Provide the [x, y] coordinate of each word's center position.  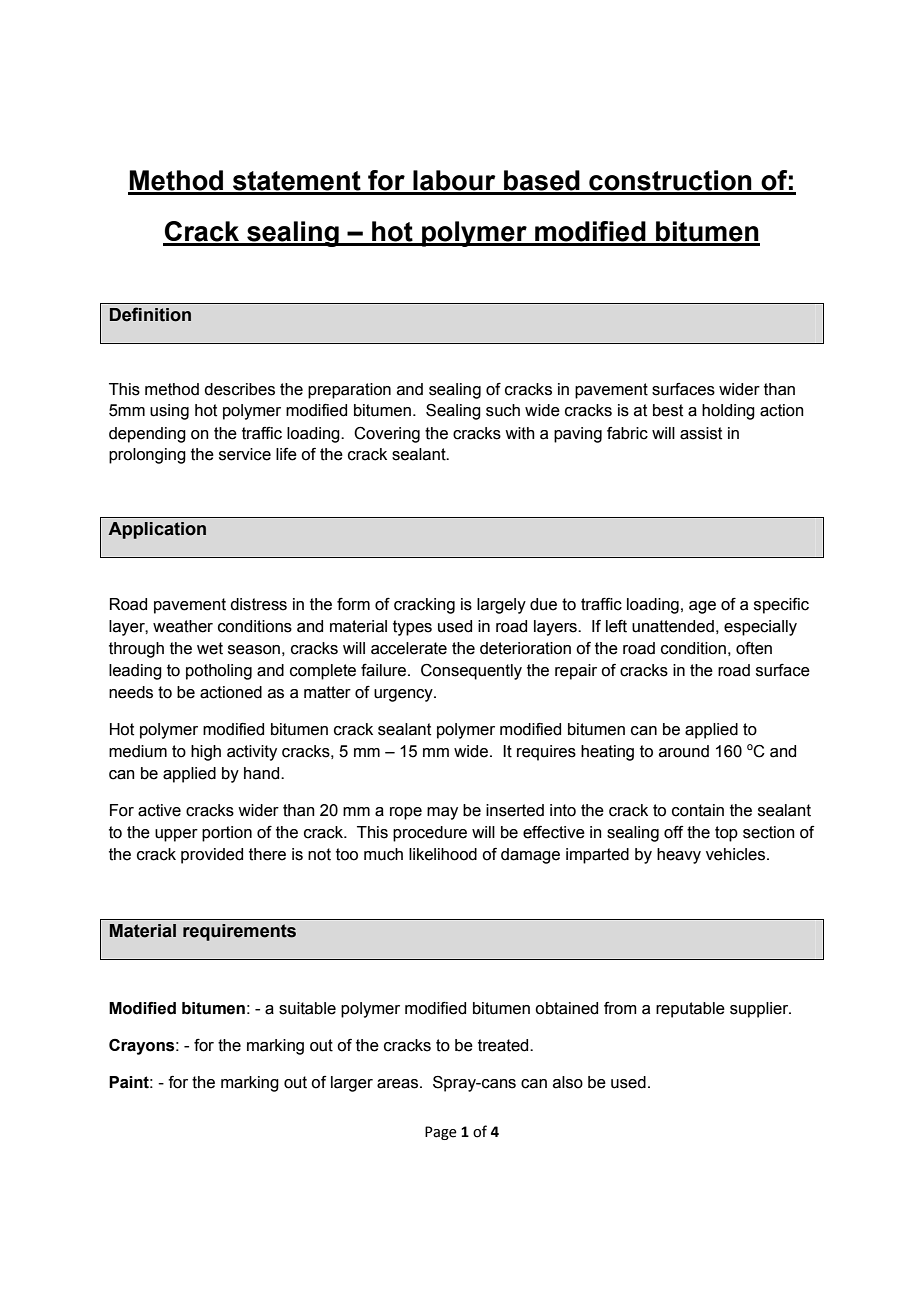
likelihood [443, 854]
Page [441, 1133]
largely [501, 606]
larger [352, 1084]
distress [258, 604]
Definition [150, 314]
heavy [679, 856]
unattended [673, 626]
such [503, 410]
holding [728, 412]
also [568, 1082]
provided [212, 856]
